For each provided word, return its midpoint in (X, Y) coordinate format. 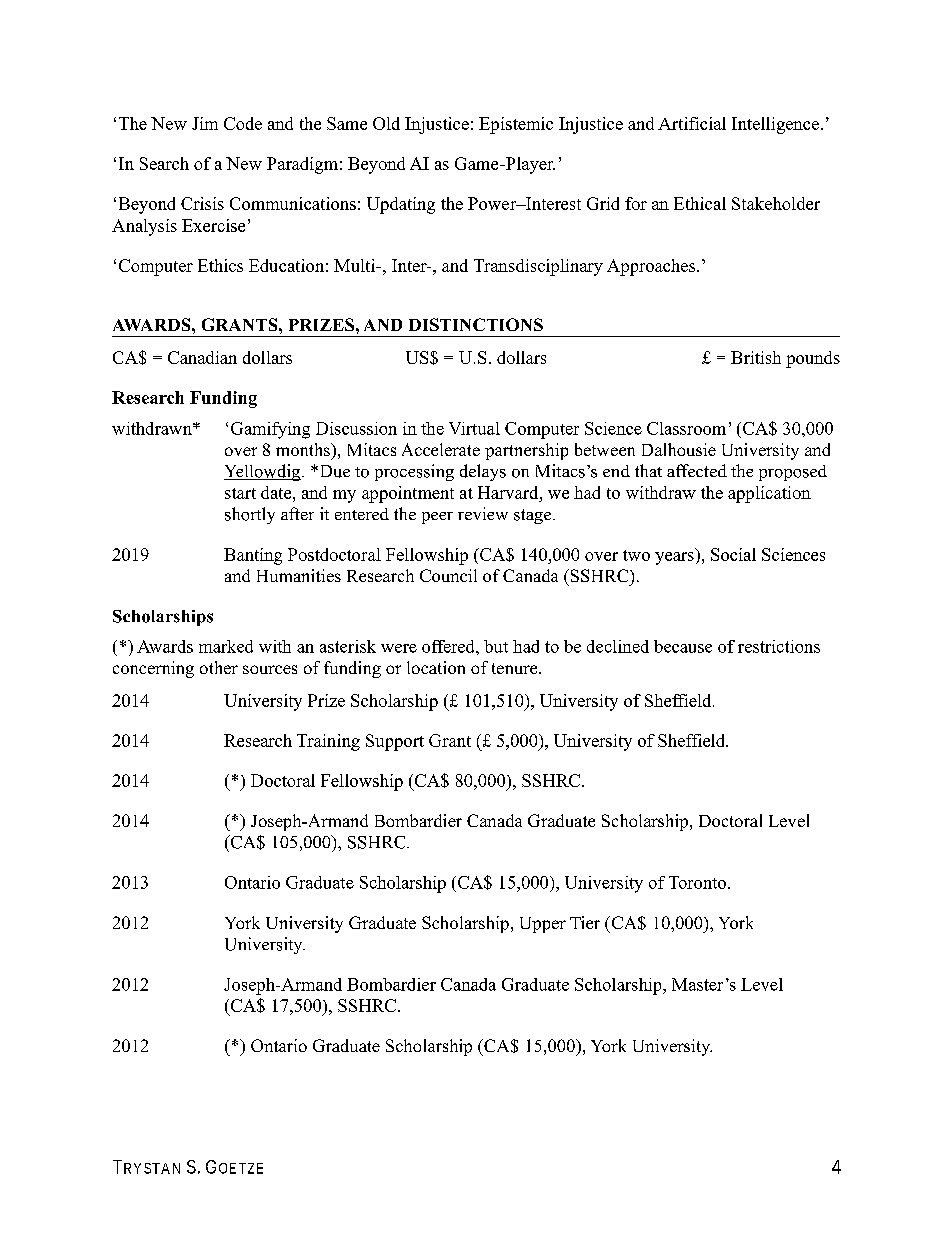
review (483, 513)
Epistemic (516, 125)
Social (733, 554)
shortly (250, 515)
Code (243, 123)
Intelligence (775, 125)
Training (328, 742)
